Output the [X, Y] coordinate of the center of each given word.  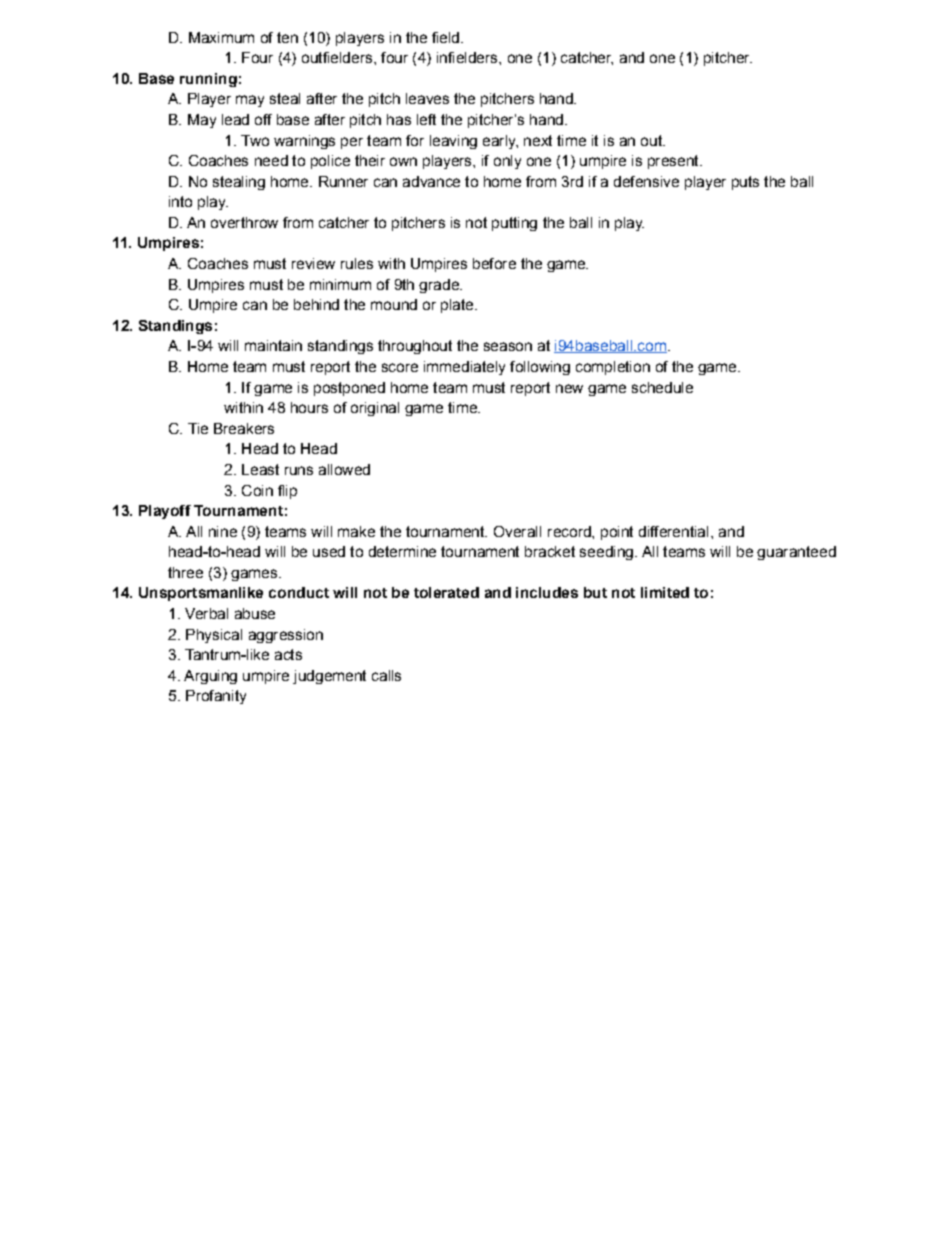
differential [673, 531]
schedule [662, 387]
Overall [517, 531]
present [674, 162]
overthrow [244, 222]
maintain [273, 345]
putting [514, 224]
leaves [427, 98]
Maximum [221, 37]
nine [223, 531]
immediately [464, 368]
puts [745, 183]
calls [386, 675]
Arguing [210, 677]
